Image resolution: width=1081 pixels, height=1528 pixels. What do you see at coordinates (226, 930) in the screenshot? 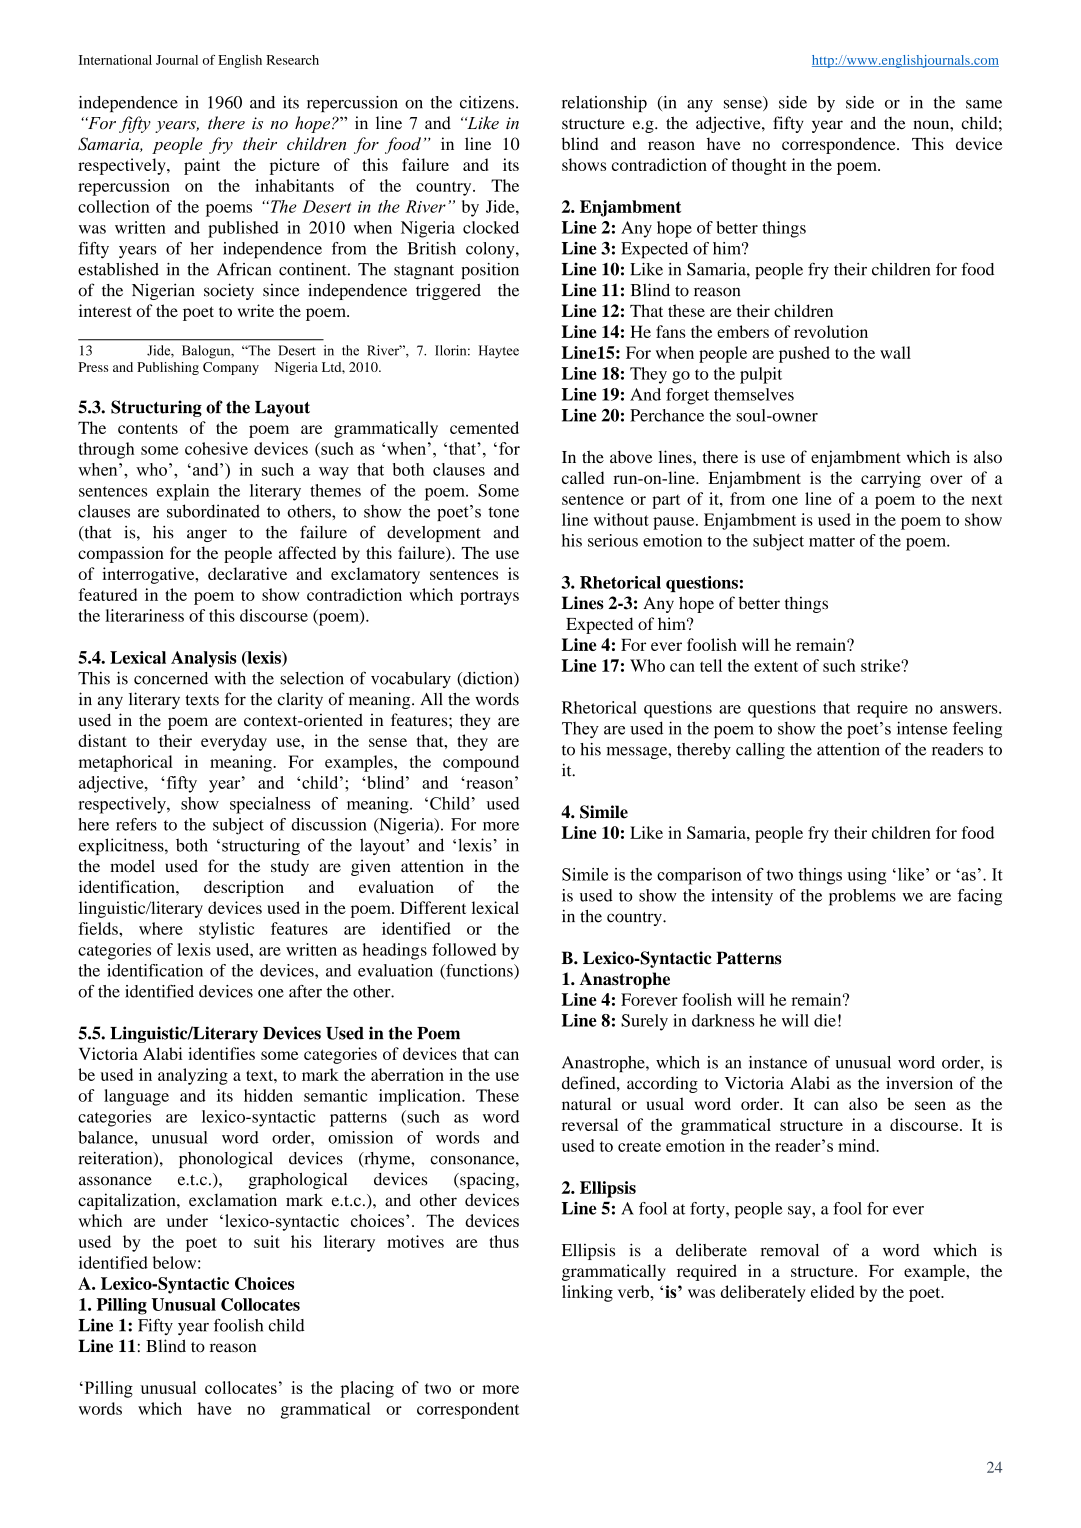
I see `stylistic` at bounding box center [226, 930].
